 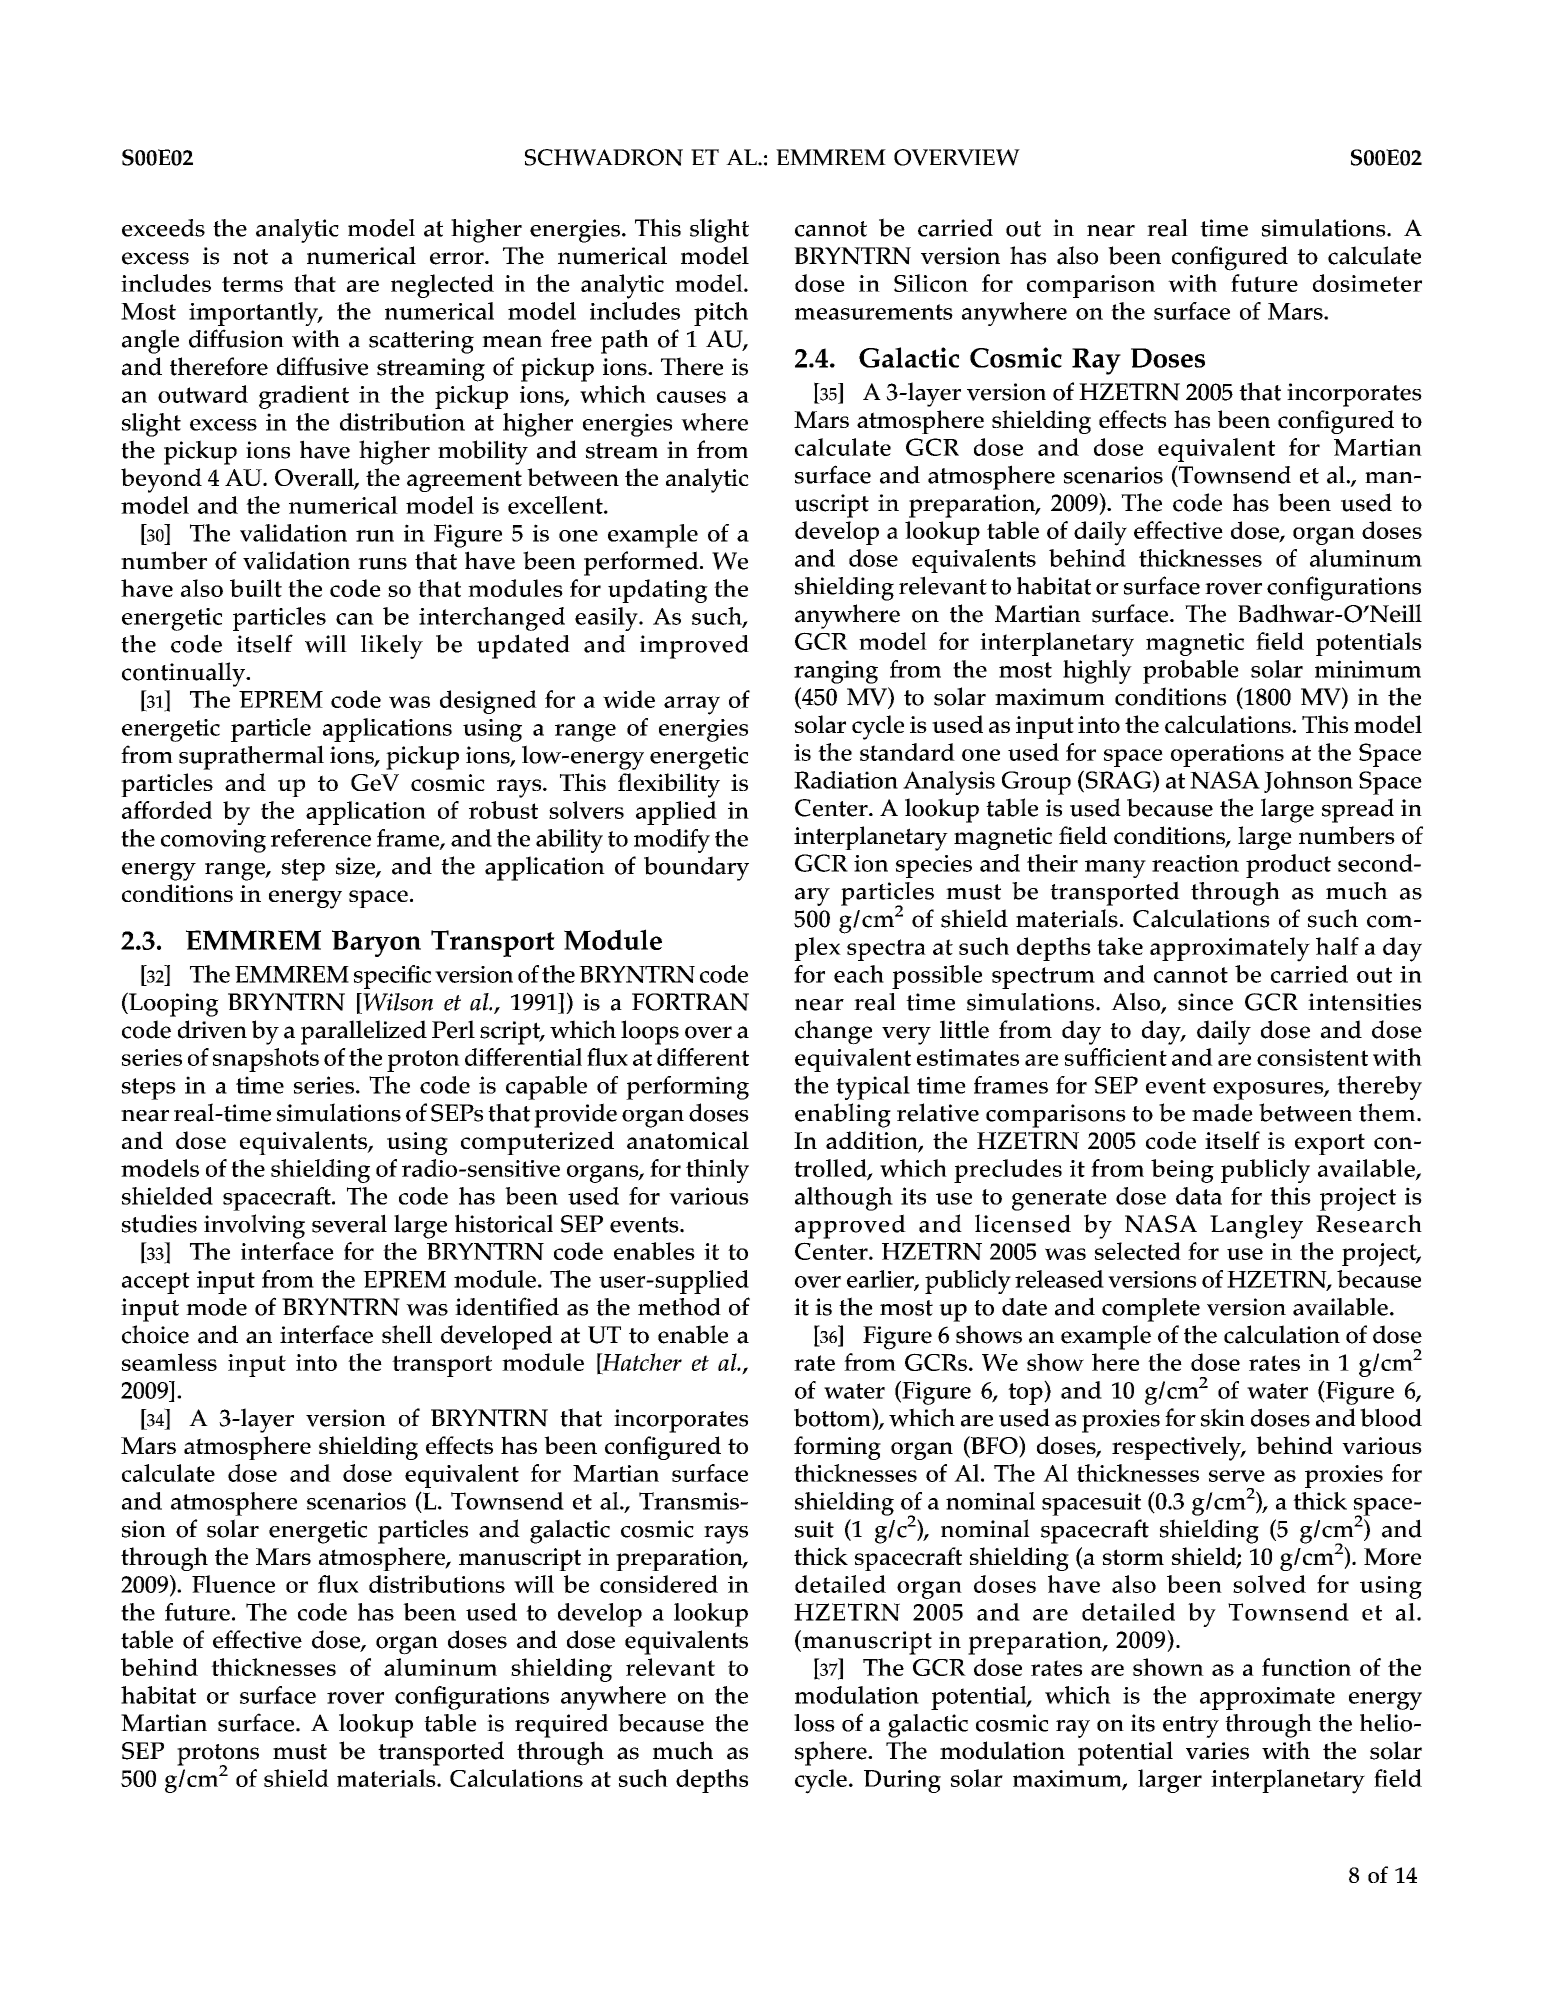 What do you see at coordinates (349, 1223) in the page?
I see `several` at bounding box center [349, 1223].
